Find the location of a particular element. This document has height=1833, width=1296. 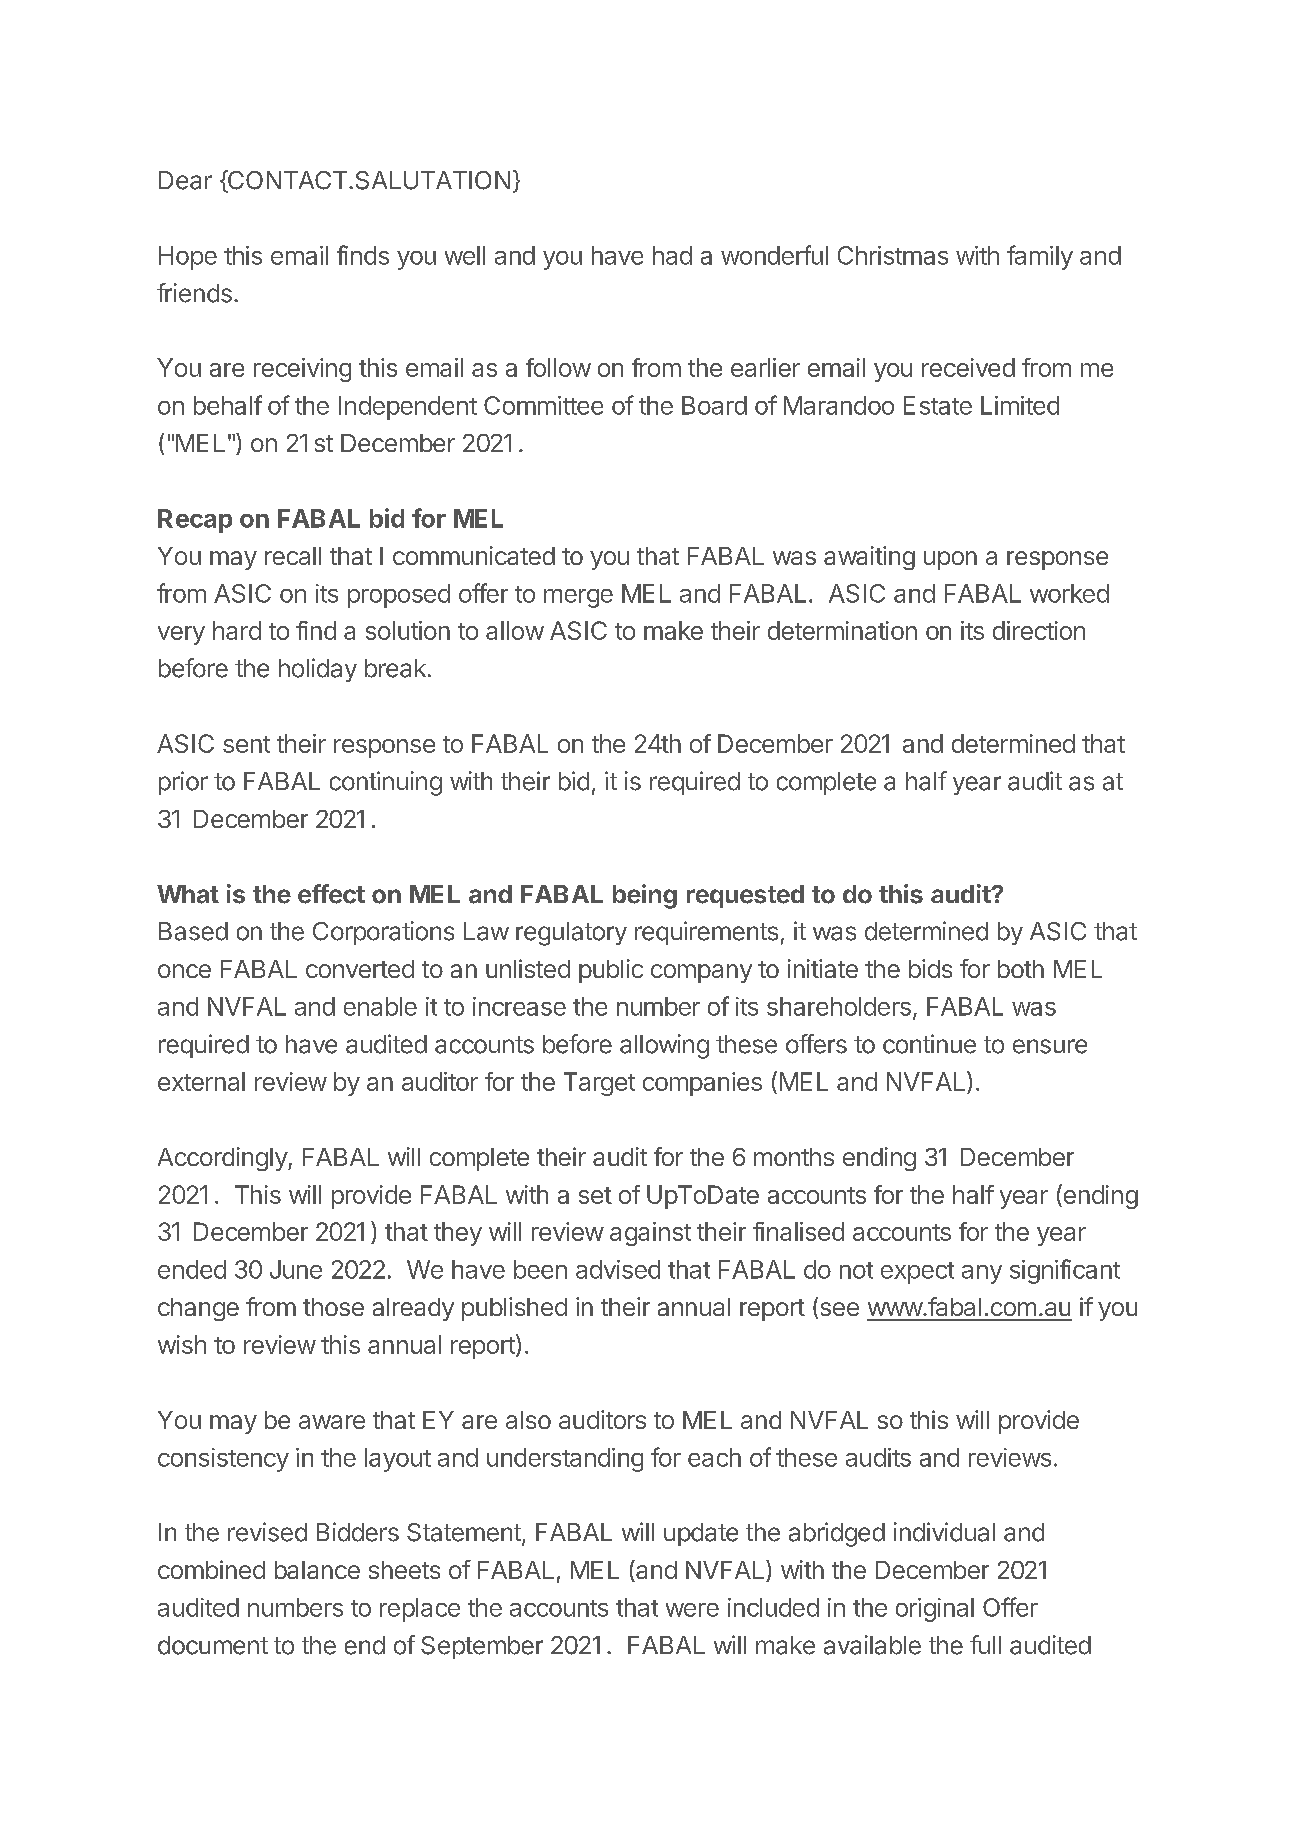

Christmas is located at coordinates (893, 255).
